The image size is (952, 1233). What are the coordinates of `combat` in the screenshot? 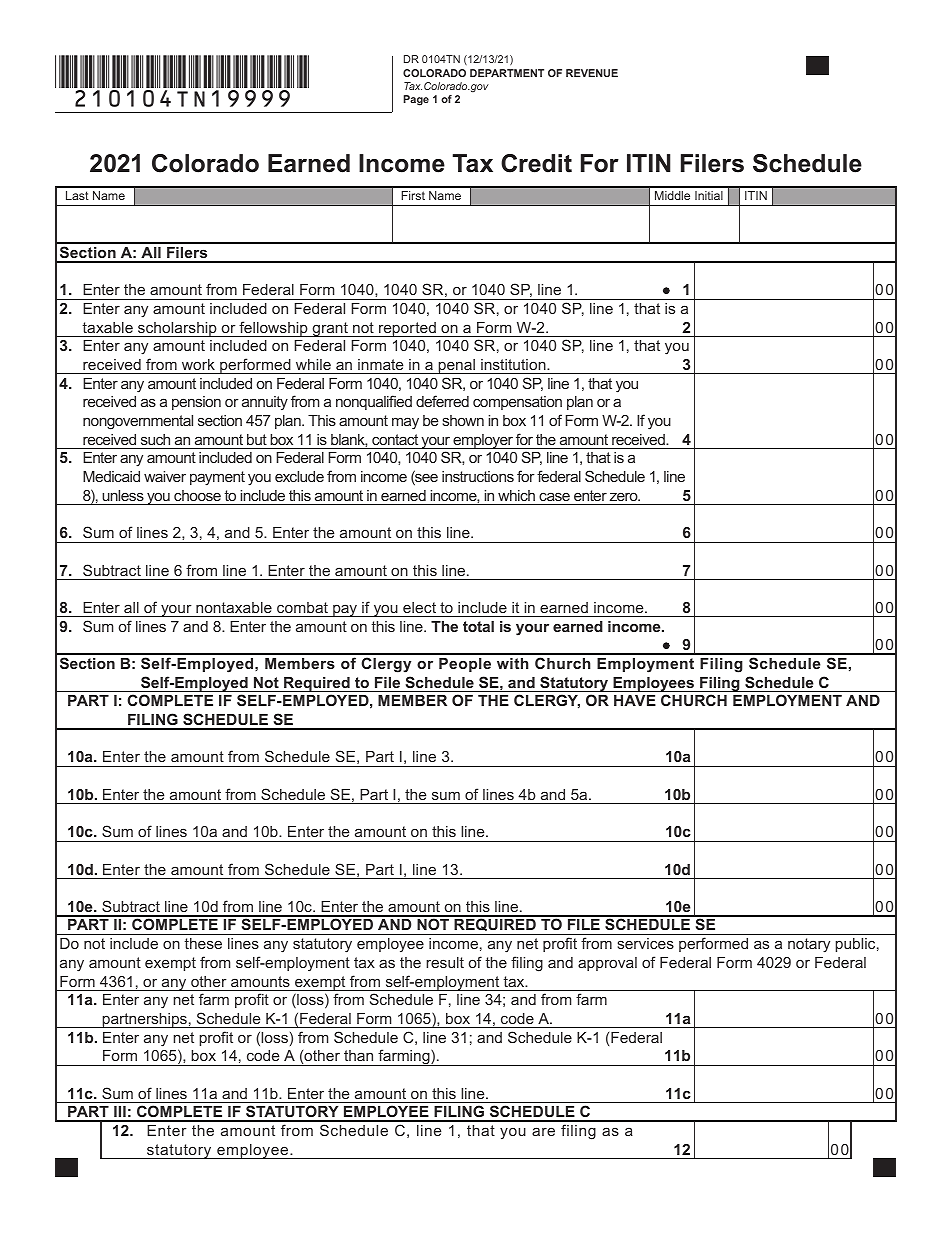 It's located at (302, 607).
